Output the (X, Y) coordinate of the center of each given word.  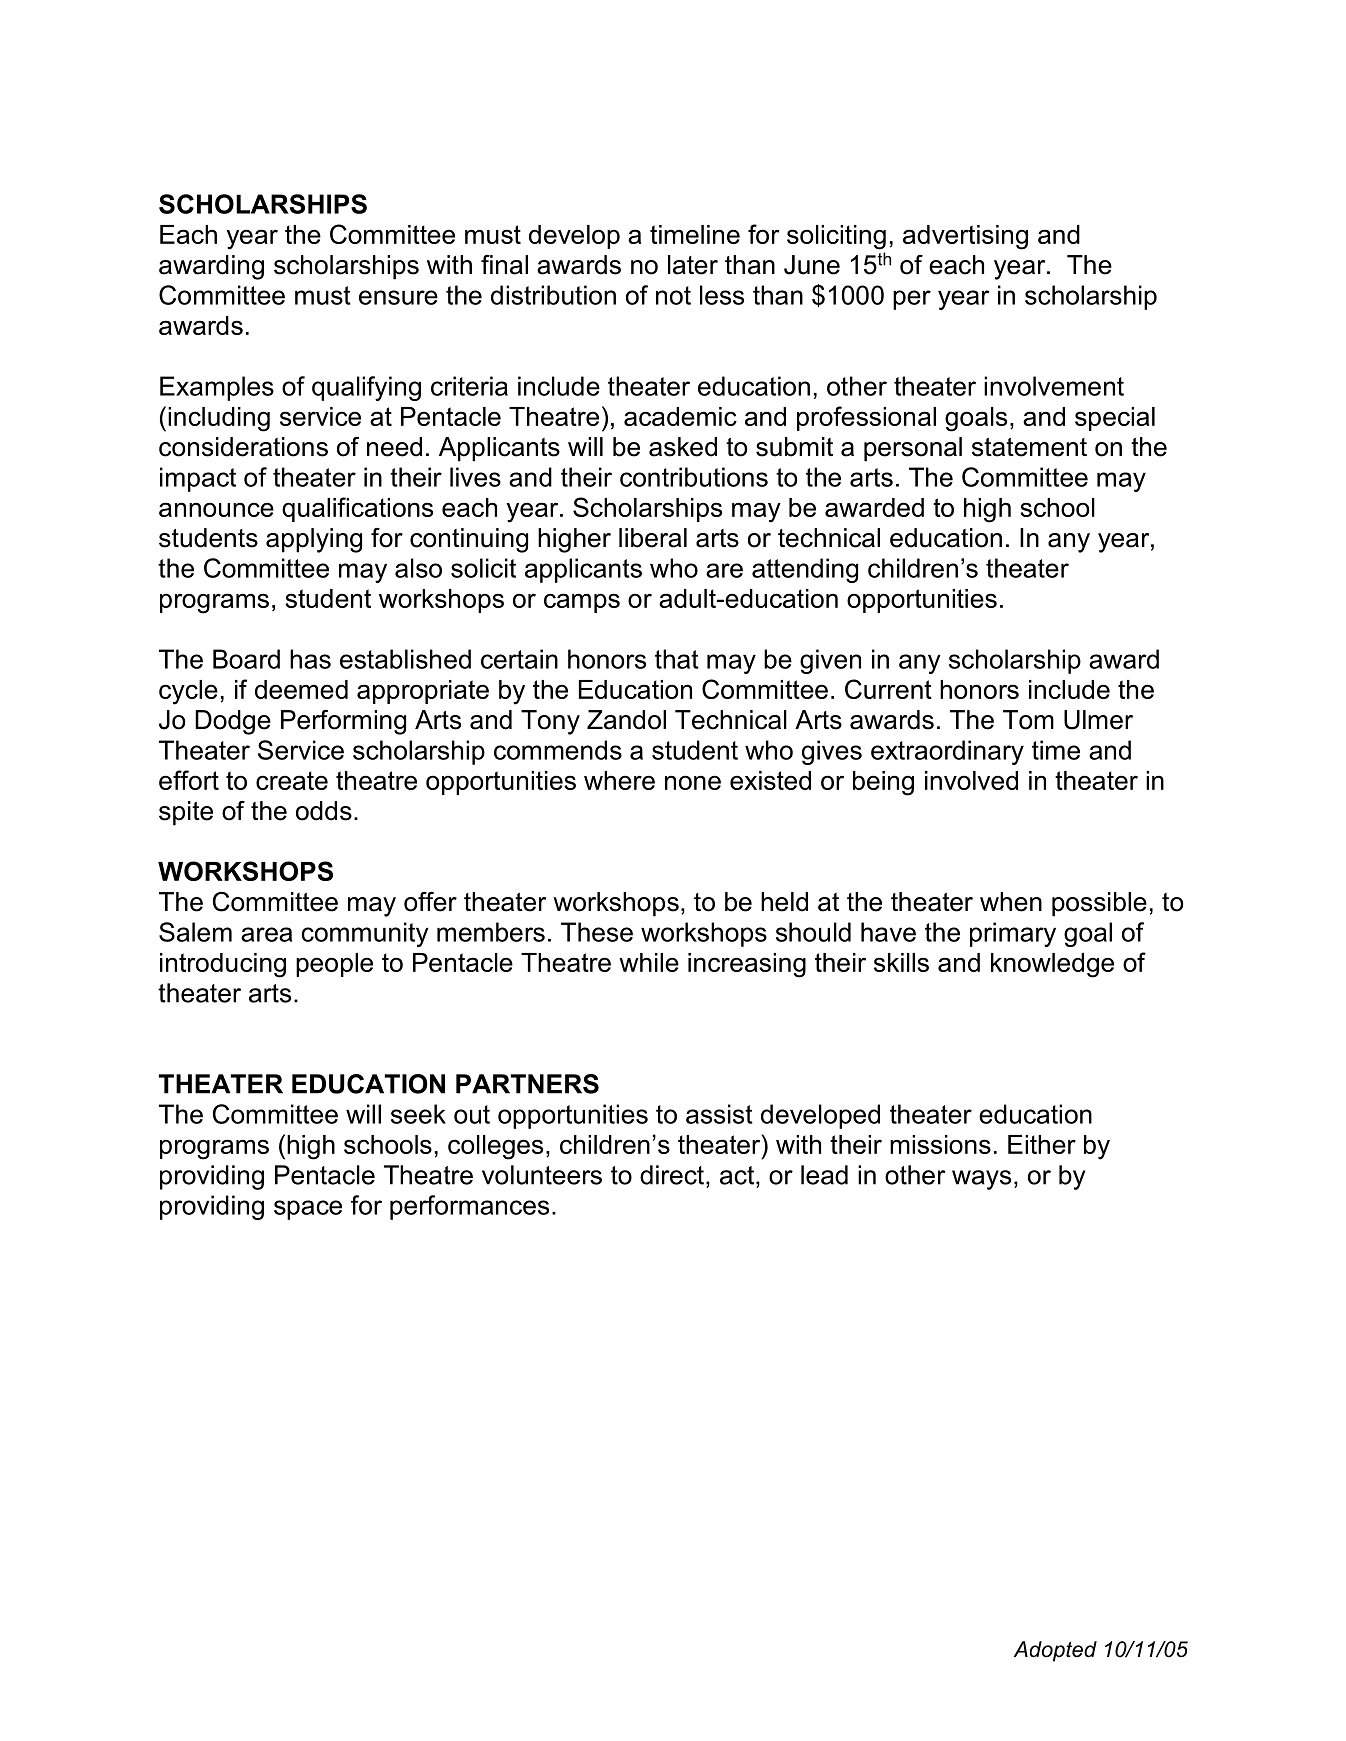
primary (1013, 934)
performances (469, 1207)
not (673, 295)
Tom (1028, 720)
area (266, 934)
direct (672, 1175)
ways (981, 1180)
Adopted (1055, 1651)
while (649, 962)
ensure (398, 297)
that (677, 659)
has (310, 659)
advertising (965, 237)
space (308, 1210)
